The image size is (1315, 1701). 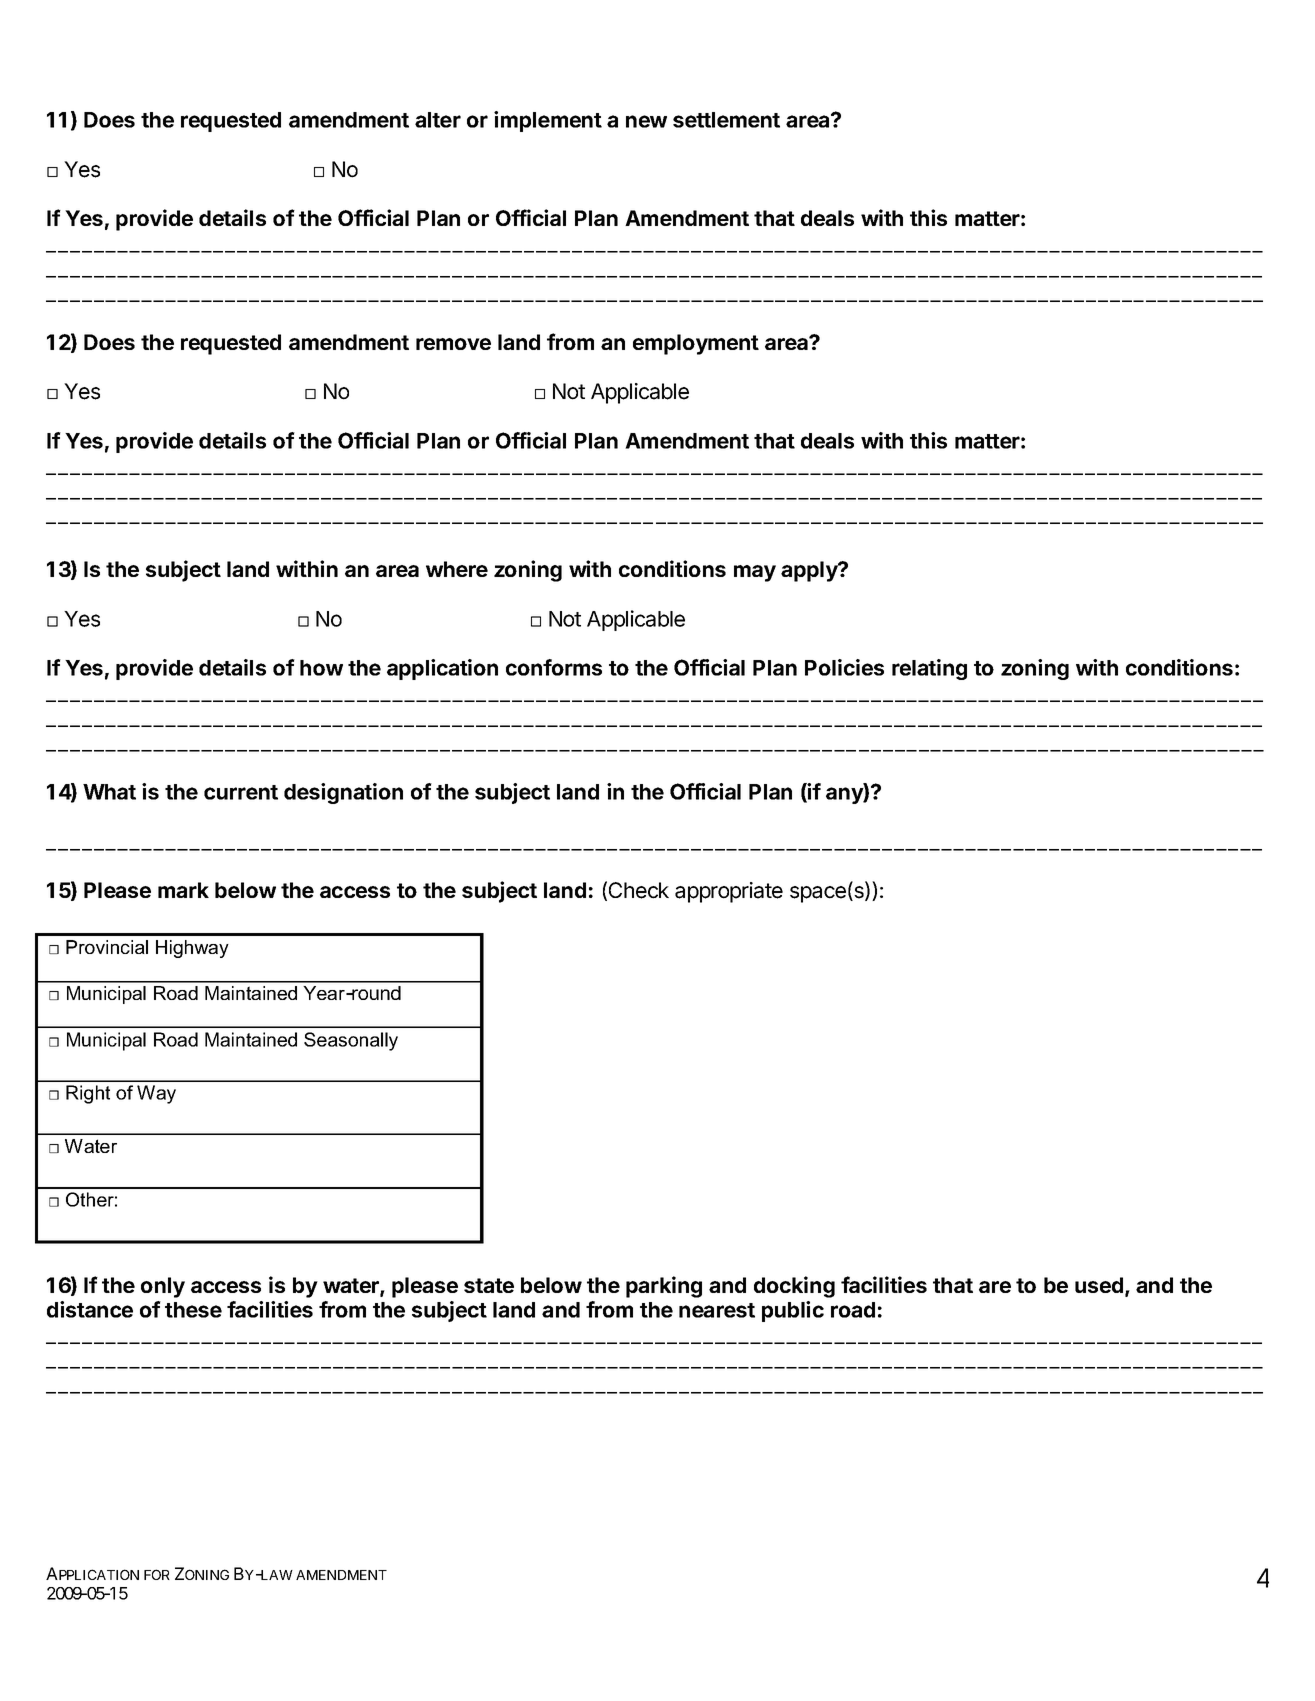 I want to click on implement, so click(x=548, y=121).
